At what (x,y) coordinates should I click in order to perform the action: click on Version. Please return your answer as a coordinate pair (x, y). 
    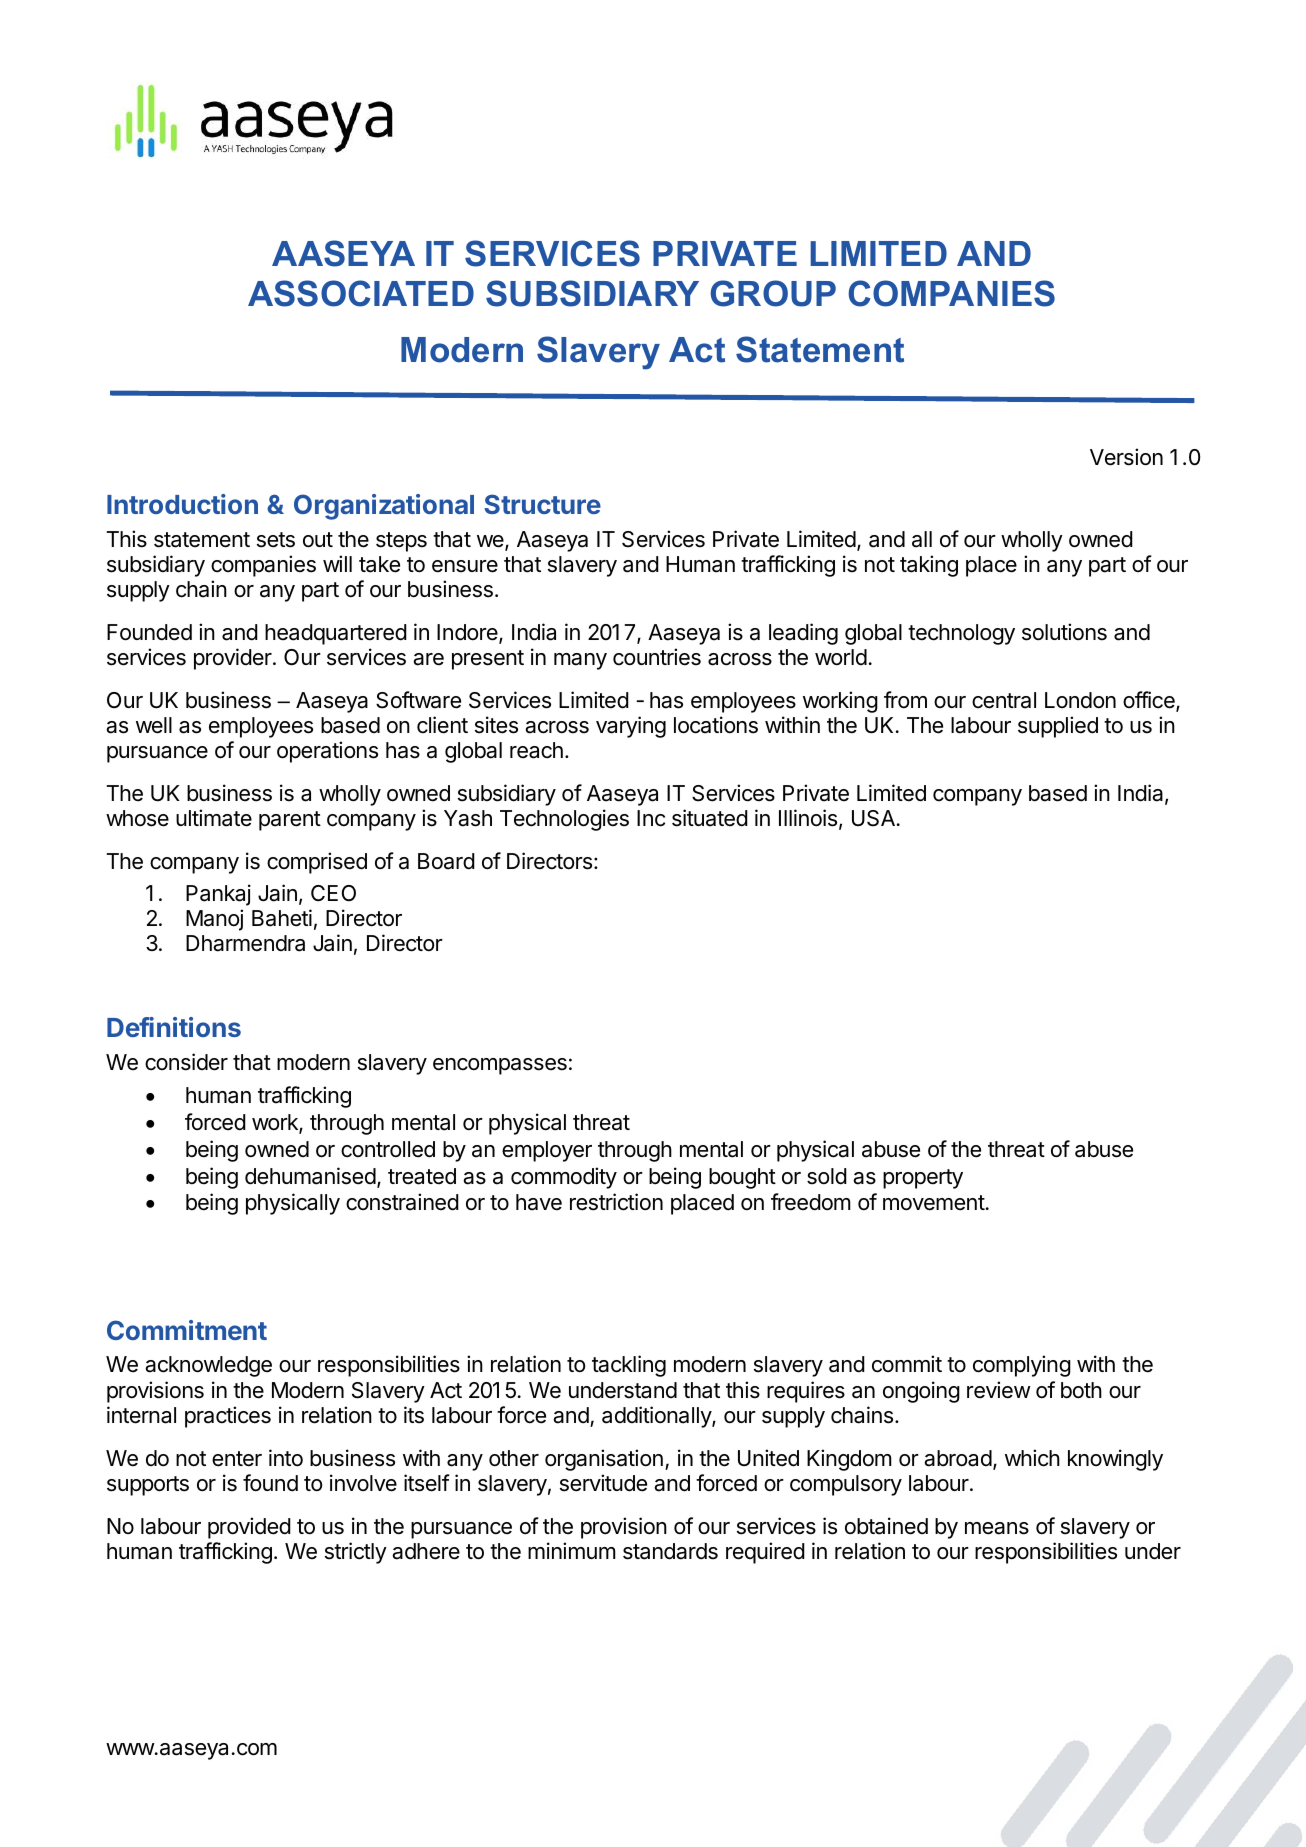
    Looking at the image, I should click on (1126, 457).
